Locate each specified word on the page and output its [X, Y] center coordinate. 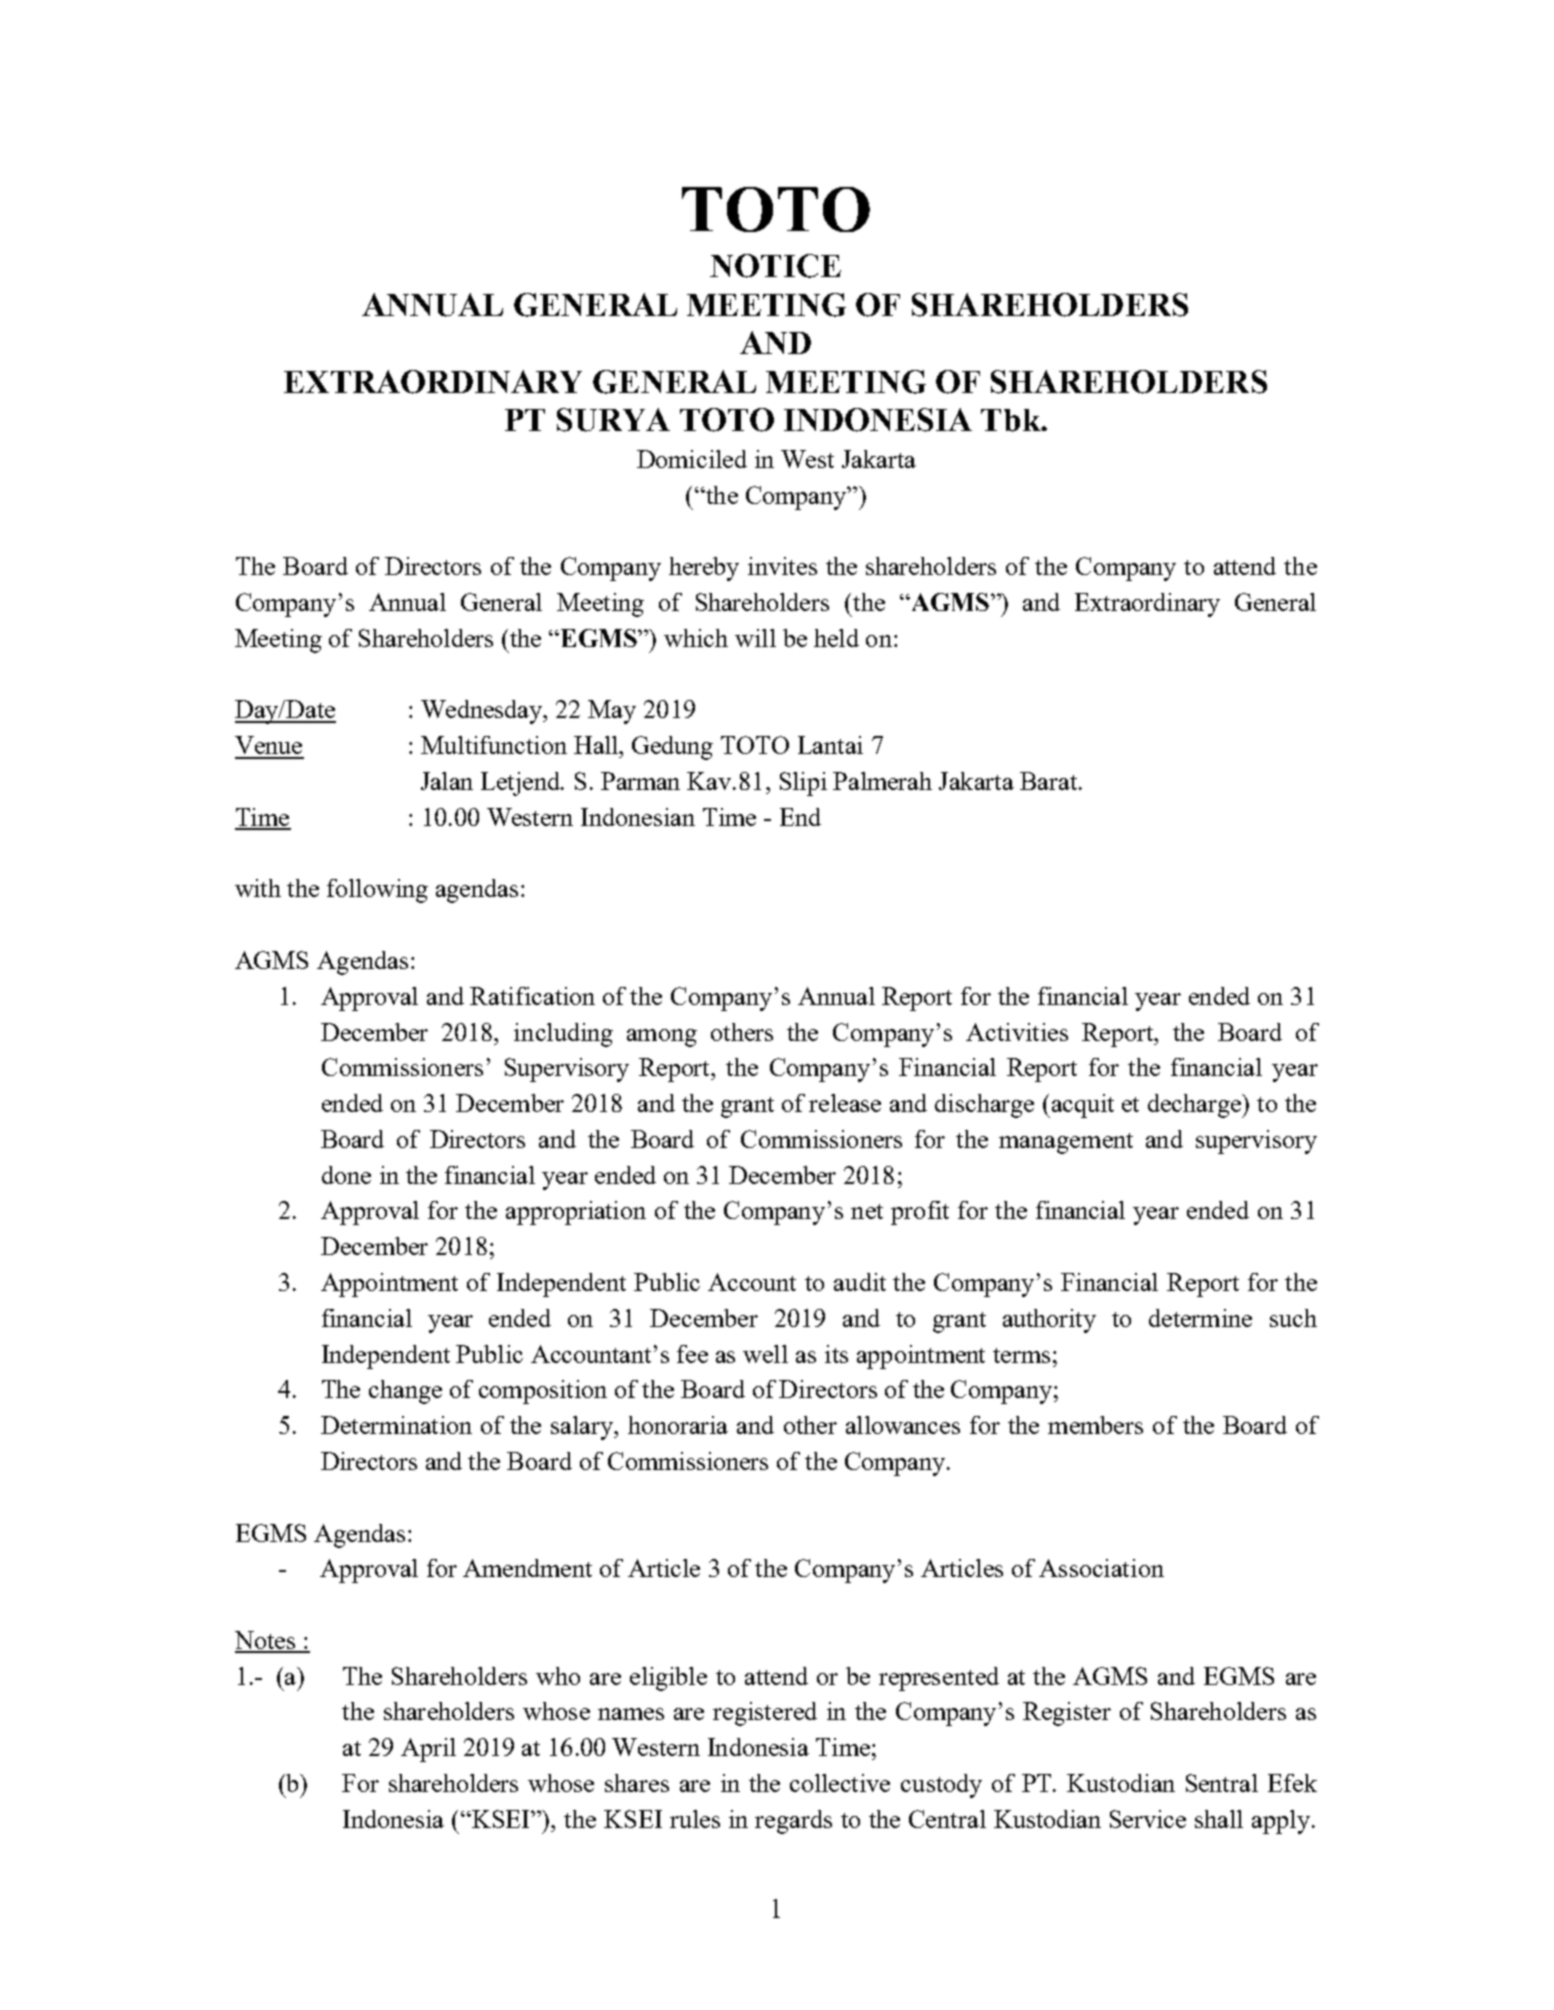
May [612, 712]
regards [793, 1822]
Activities [1017, 1032]
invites [782, 566]
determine [1200, 1318]
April [428, 1750]
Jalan [447, 781]
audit [860, 1282]
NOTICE [775, 266]
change [405, 1392]
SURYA [613, 420]
